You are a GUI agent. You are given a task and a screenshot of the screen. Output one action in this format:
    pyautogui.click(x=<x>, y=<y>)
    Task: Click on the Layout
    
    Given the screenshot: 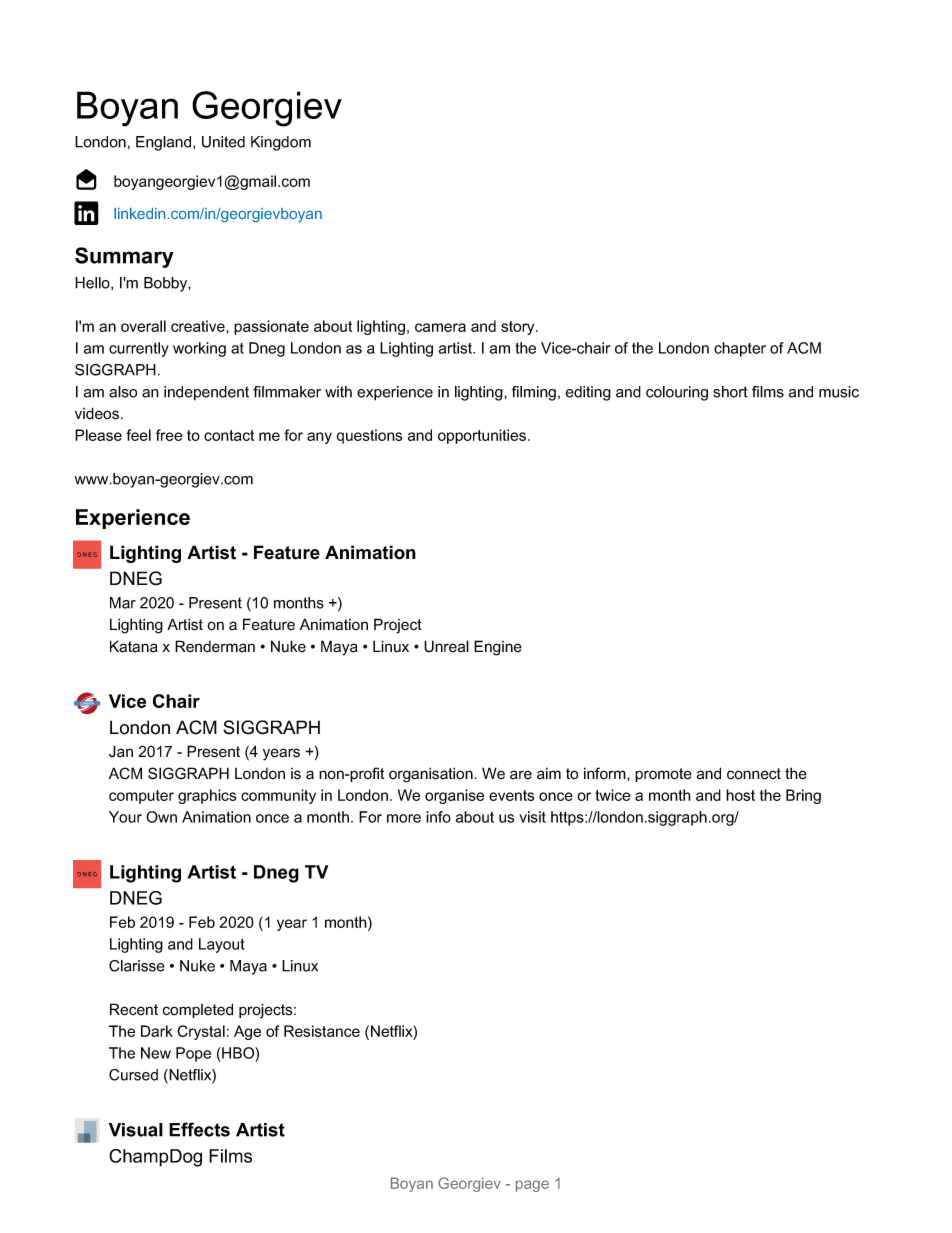 What is the action you would take?
    pyautogui.click(x=222, y=945)
